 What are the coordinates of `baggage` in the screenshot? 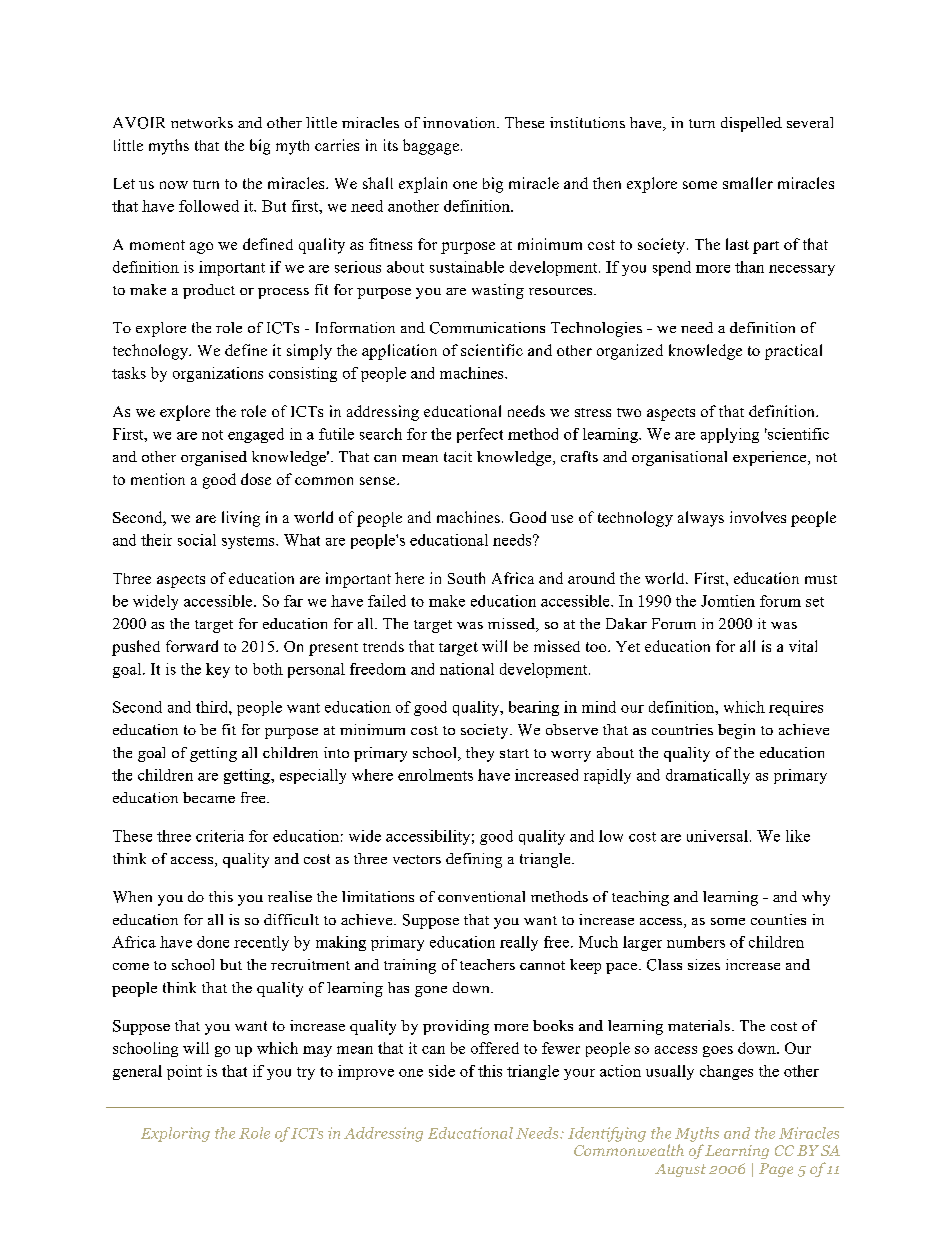 It's located at (431, 147).
